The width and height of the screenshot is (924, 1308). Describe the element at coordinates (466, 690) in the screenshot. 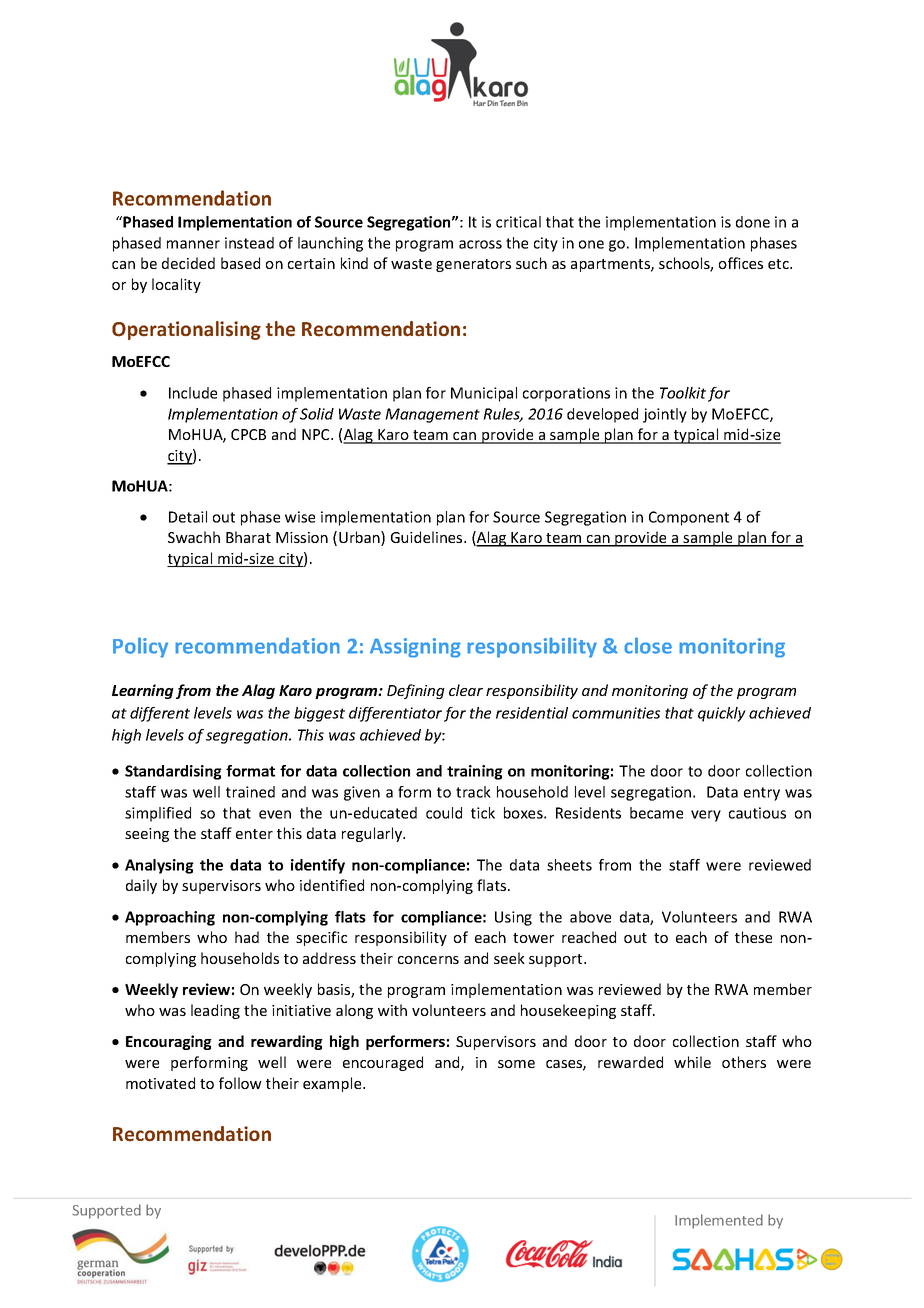

I see `clear` at that location.
